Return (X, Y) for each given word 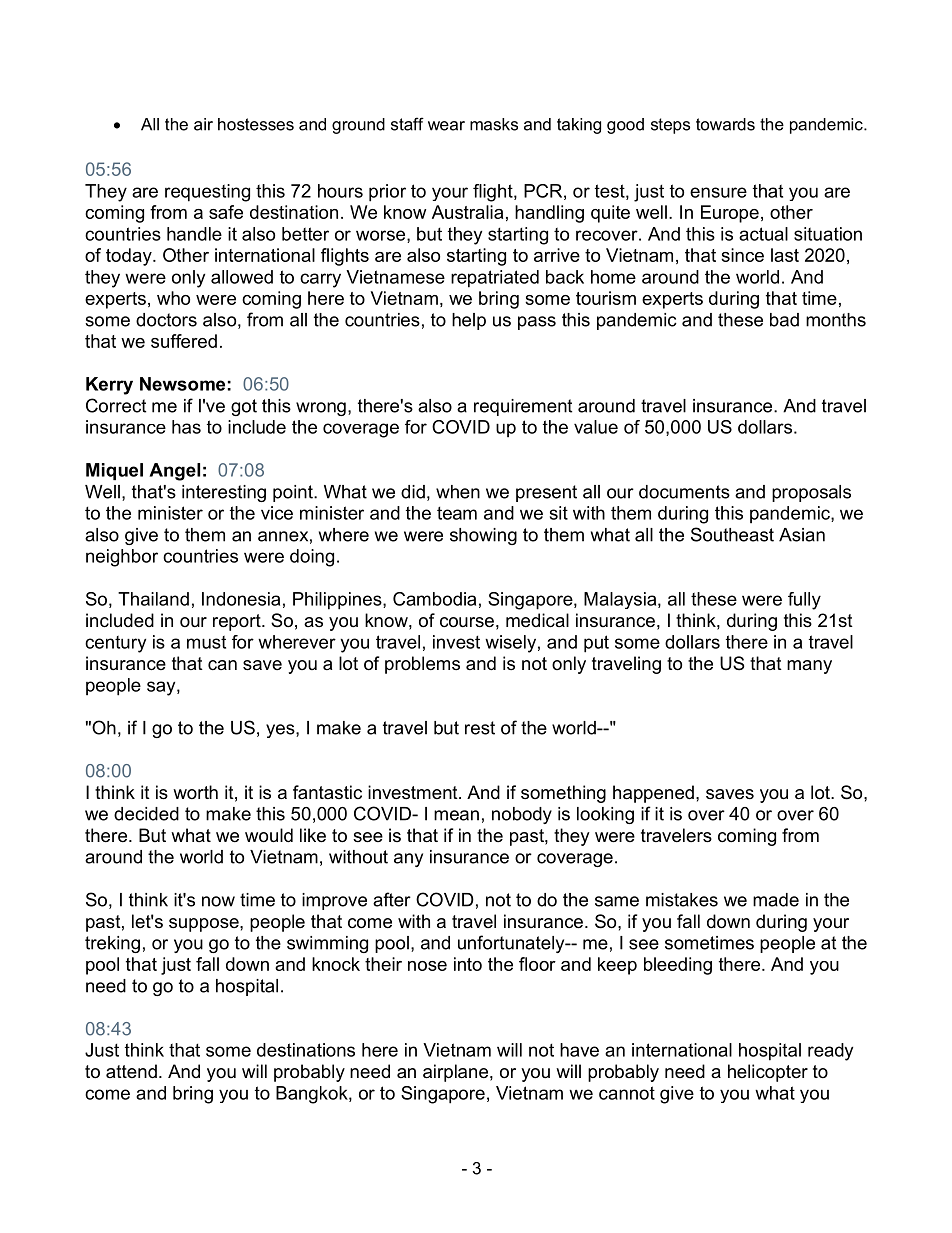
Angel (174, 472)
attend (131, 1071)
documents (684, 492)
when (458, 492)
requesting (207, 193)
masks (494, 124)
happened (653, 794)
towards (725, 124)
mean (456, 815)
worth (195, 792)
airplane (455, 1073)
